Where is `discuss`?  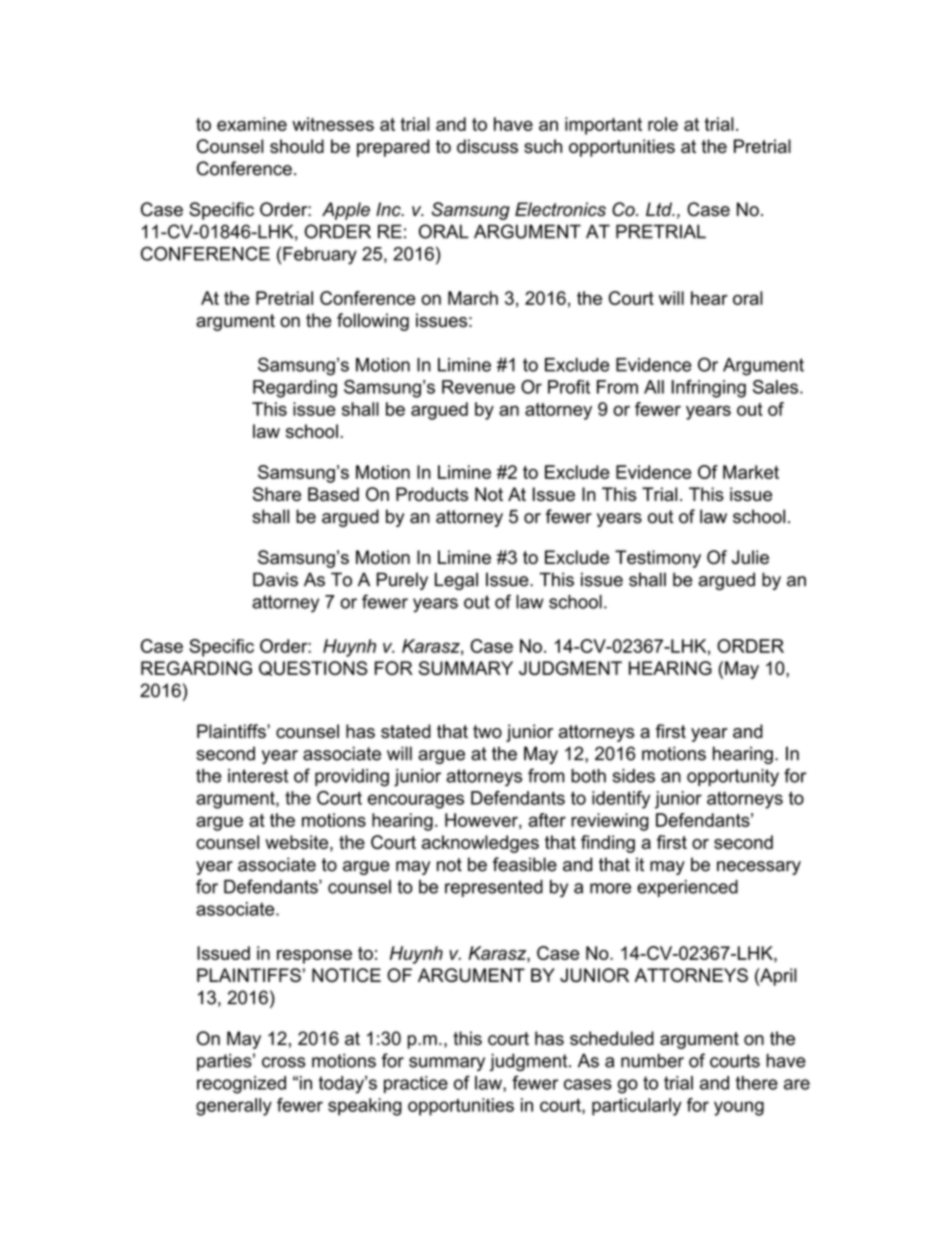 discuss is located at coordinates (487, 146).
